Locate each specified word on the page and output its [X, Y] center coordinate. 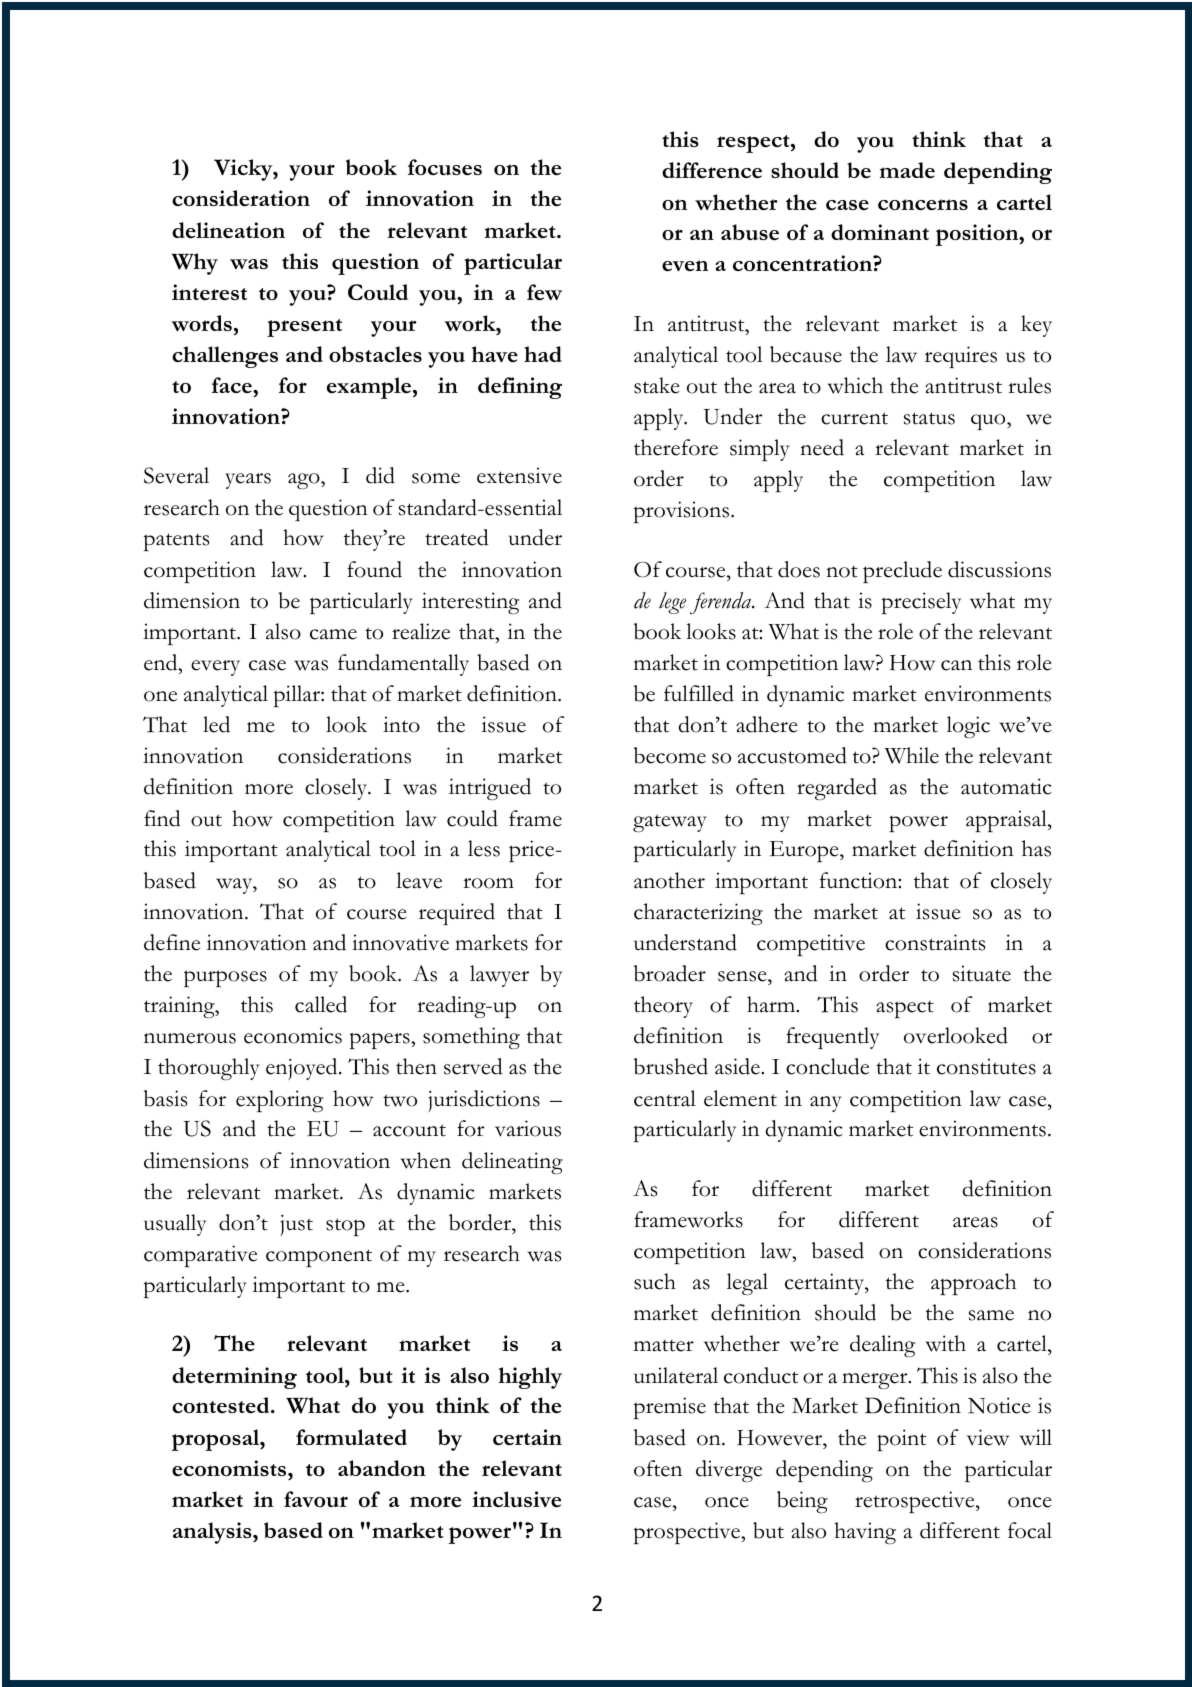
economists [230, 1468]
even [685, 265]
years [248, 481]
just [296, 1225]
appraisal [1007, 821]
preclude [902, 572]
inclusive [516, 1499]
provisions [683, 512]
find [162, 818]
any [826, 1104]
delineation [228, 230]
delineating [512, 1163]
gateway [670, 823]
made [907, 170]
